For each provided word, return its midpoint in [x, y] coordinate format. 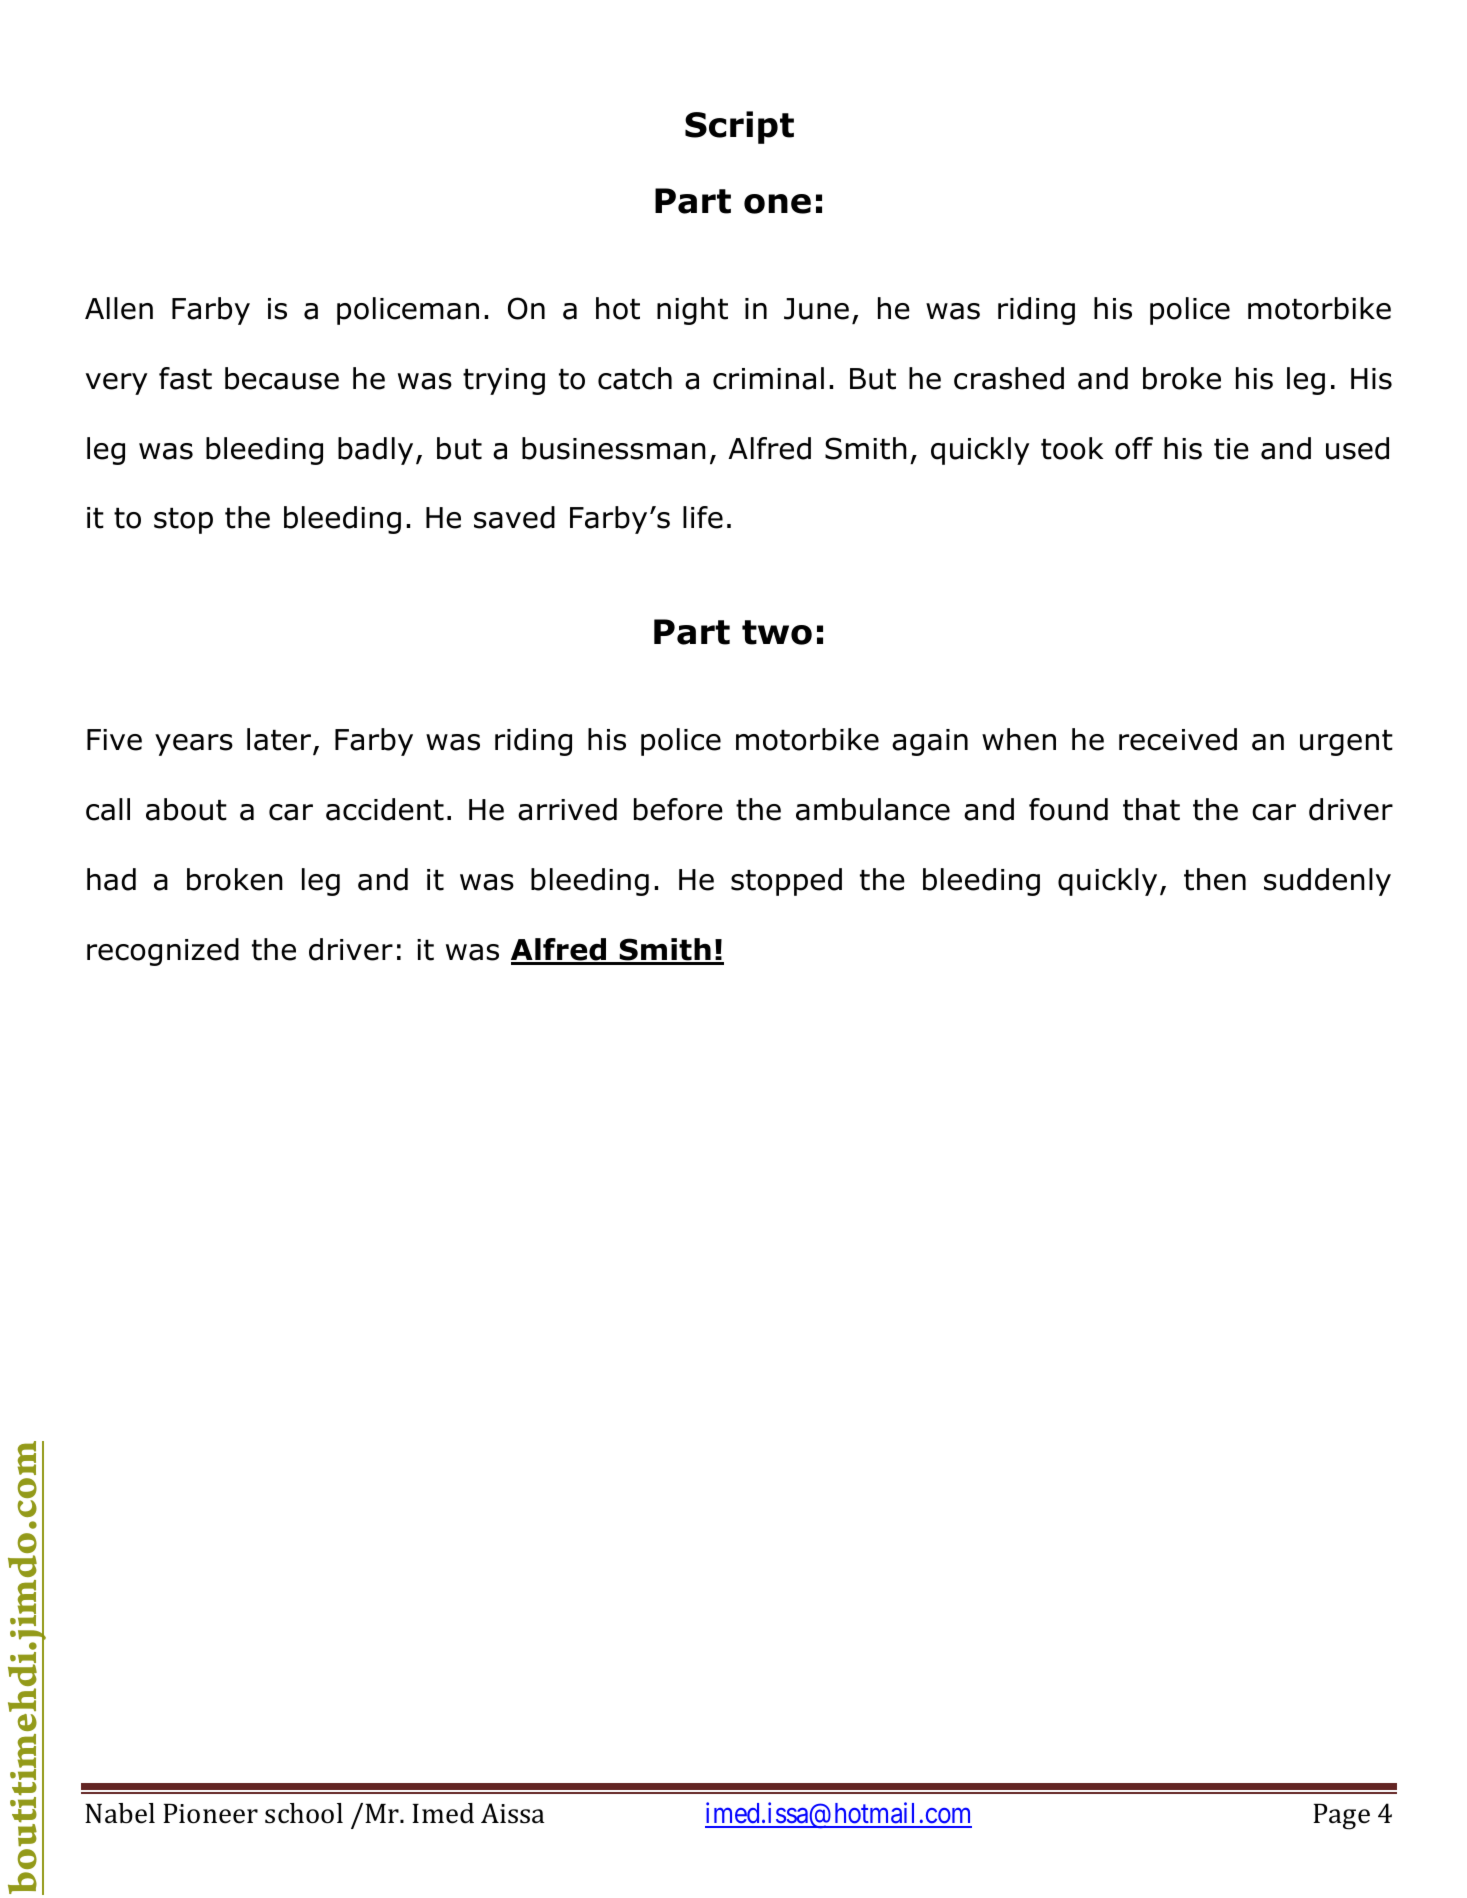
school [304, 1813]
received [1178, 739]
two [777, 632]
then [1215, 879]
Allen [119, 308]
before [678, 809]
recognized [163, 952]
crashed [1009, 378]
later [280, 740]
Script [739, 127]
